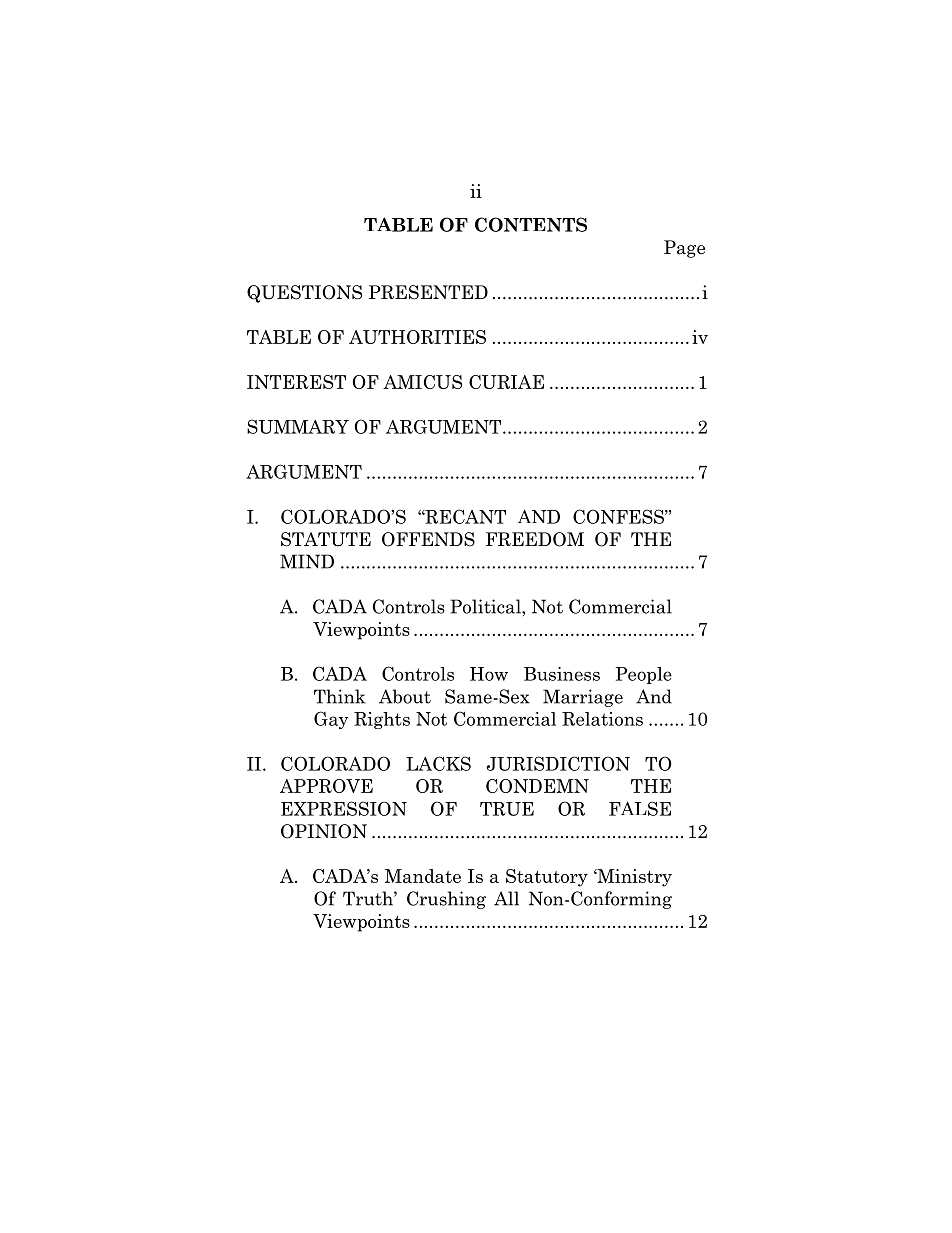  What do you see at coordinates (326, 539) in the screenshot?
I see `STATUTE` at bounding box center [326, 539].
